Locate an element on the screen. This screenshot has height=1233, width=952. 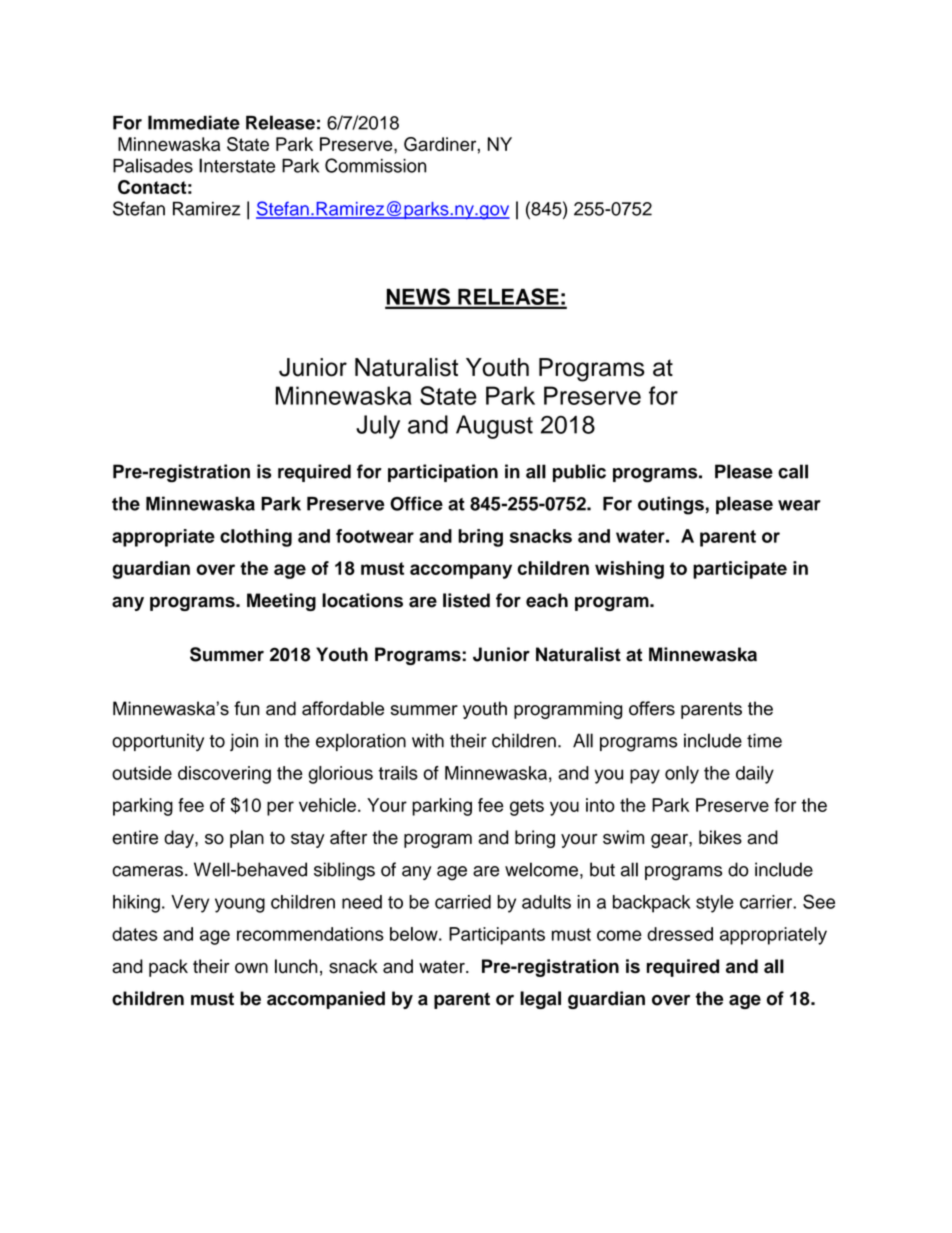
July is located at coordinates (378, 427).
